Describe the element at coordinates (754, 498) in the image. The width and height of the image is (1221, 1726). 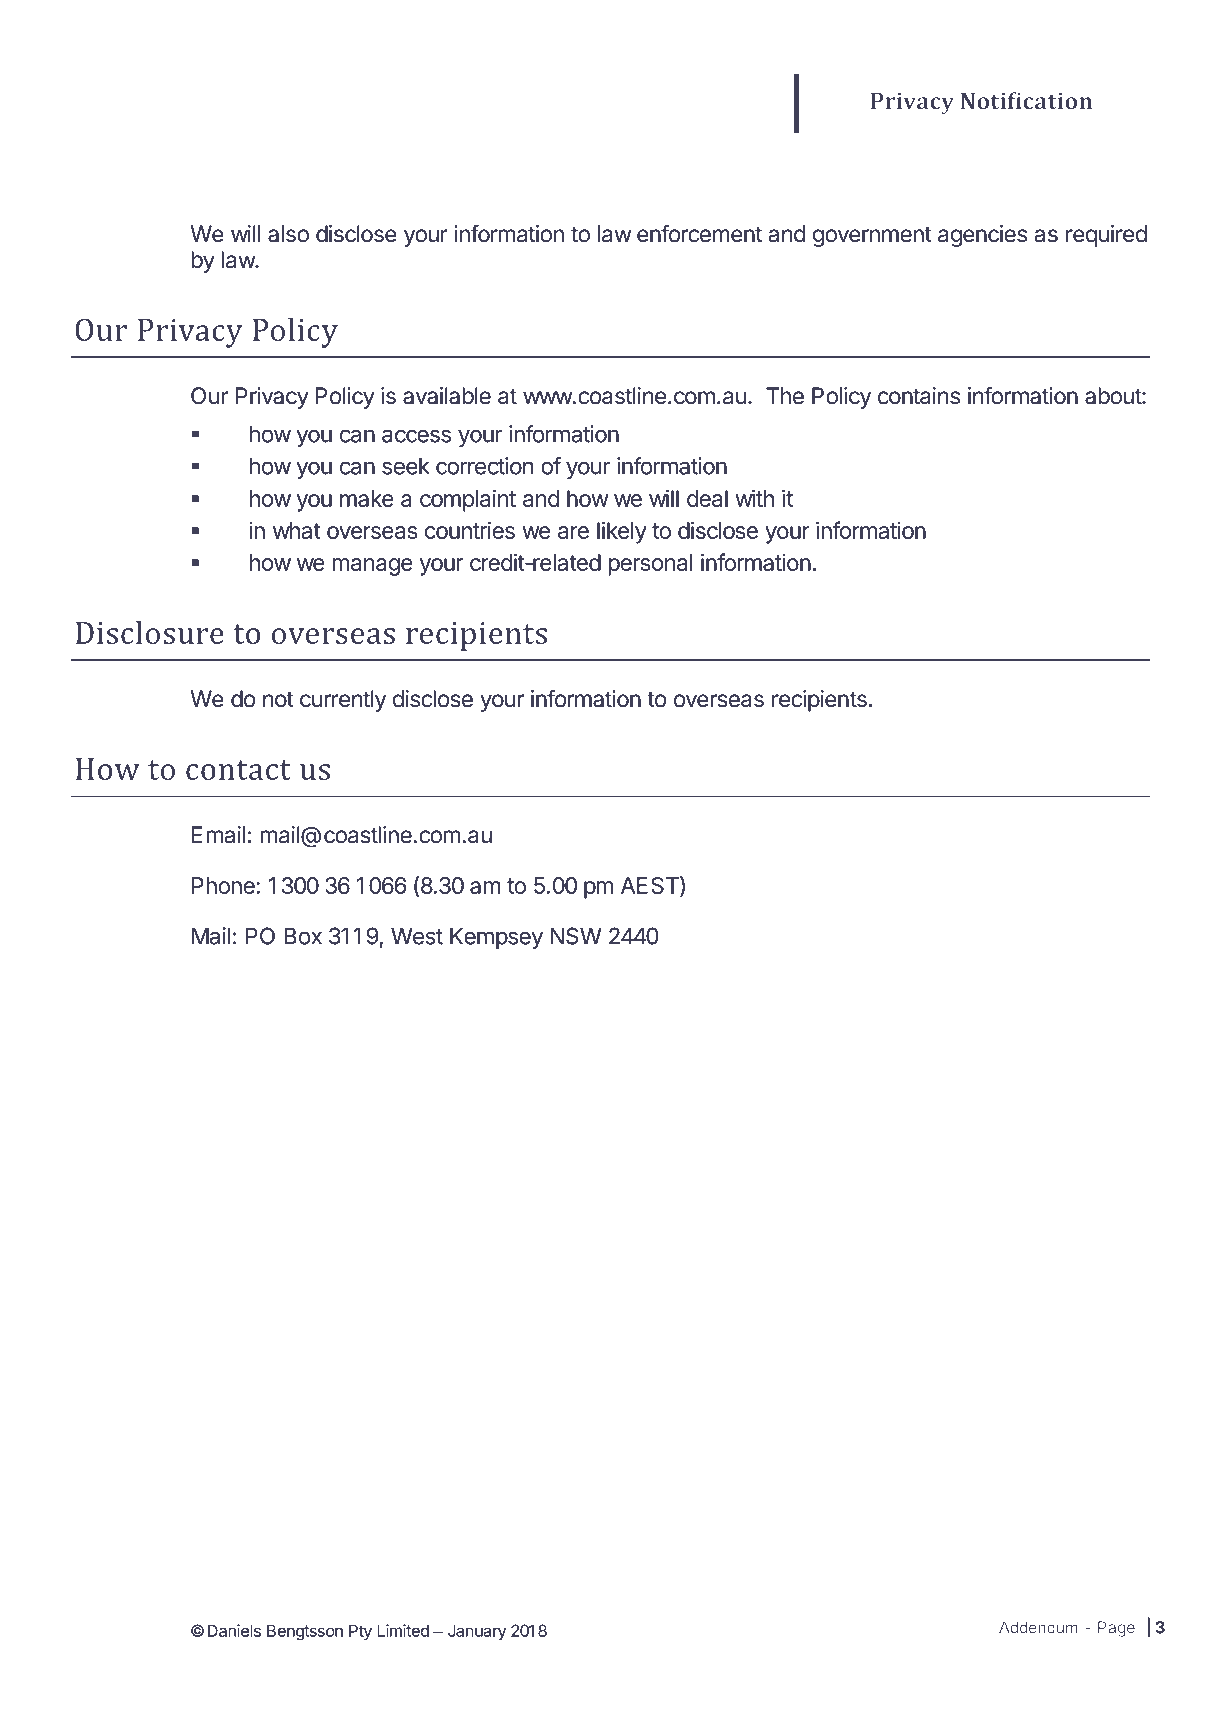
I see `with` at that location.
